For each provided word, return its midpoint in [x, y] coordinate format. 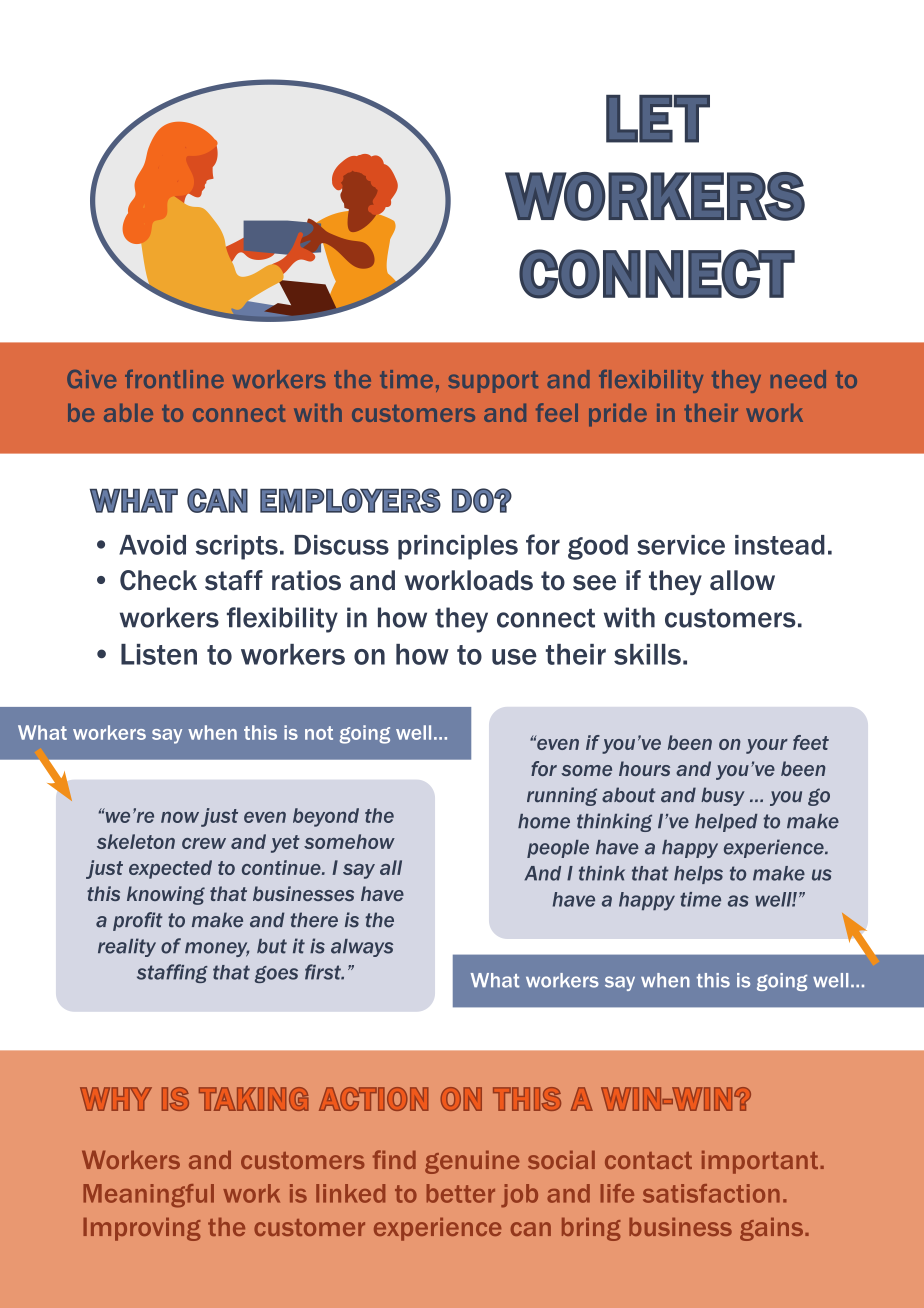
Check [158, 580]
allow [742, 580]
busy [723, 796]
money [217, 949]
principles [458, 547]
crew [204, 843]
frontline [174, 379]
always [362, 948]
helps [698, 875]
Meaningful [148, 1196]
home [544, 821]
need [798, 379]
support [493, 382]
